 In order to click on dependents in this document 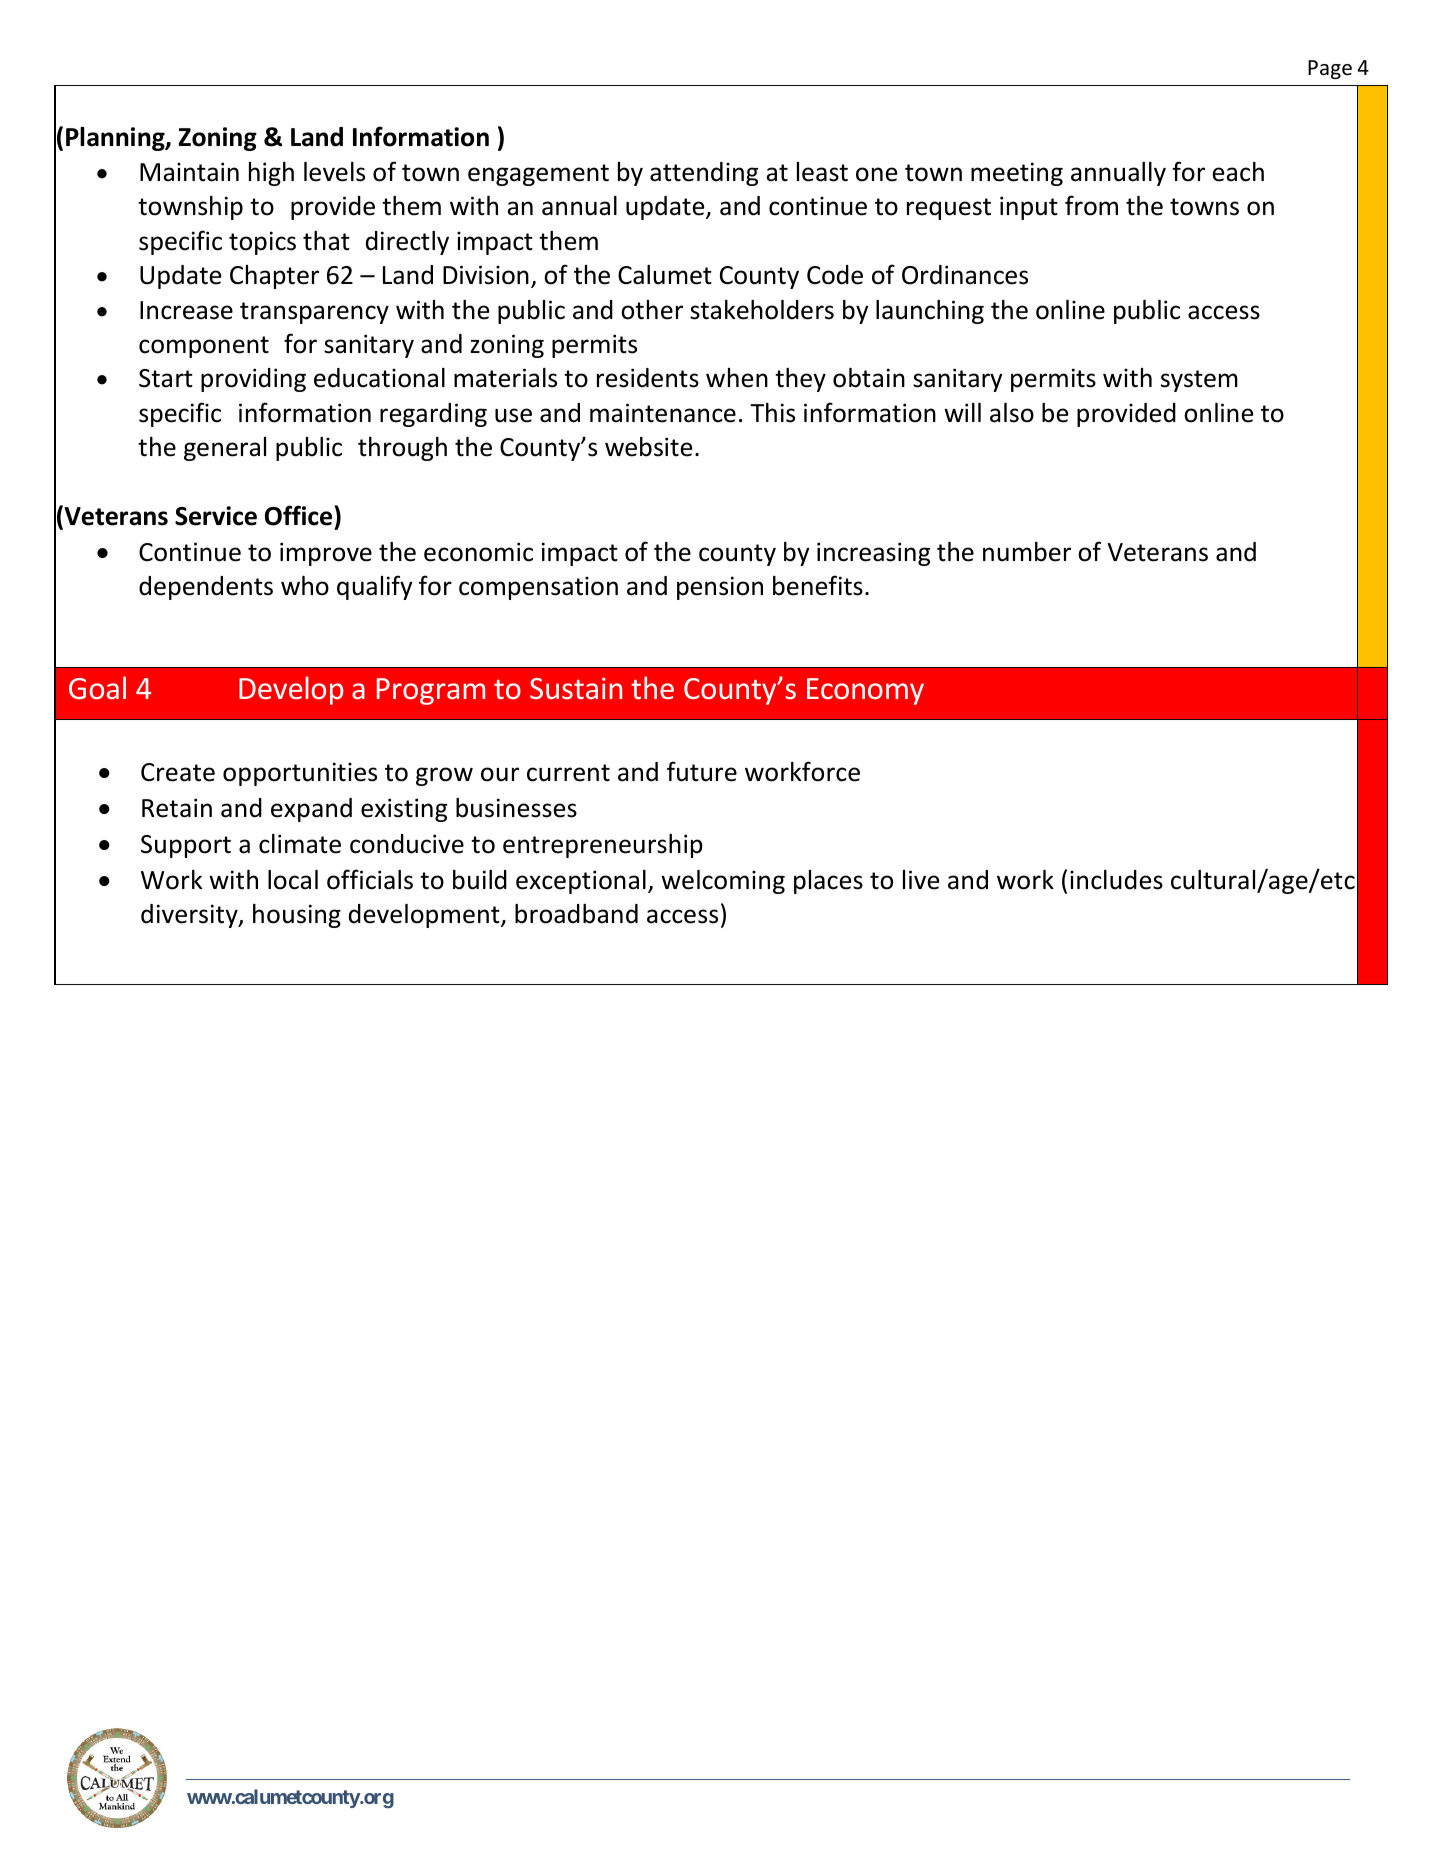, I will do `click(206, 588)`.
